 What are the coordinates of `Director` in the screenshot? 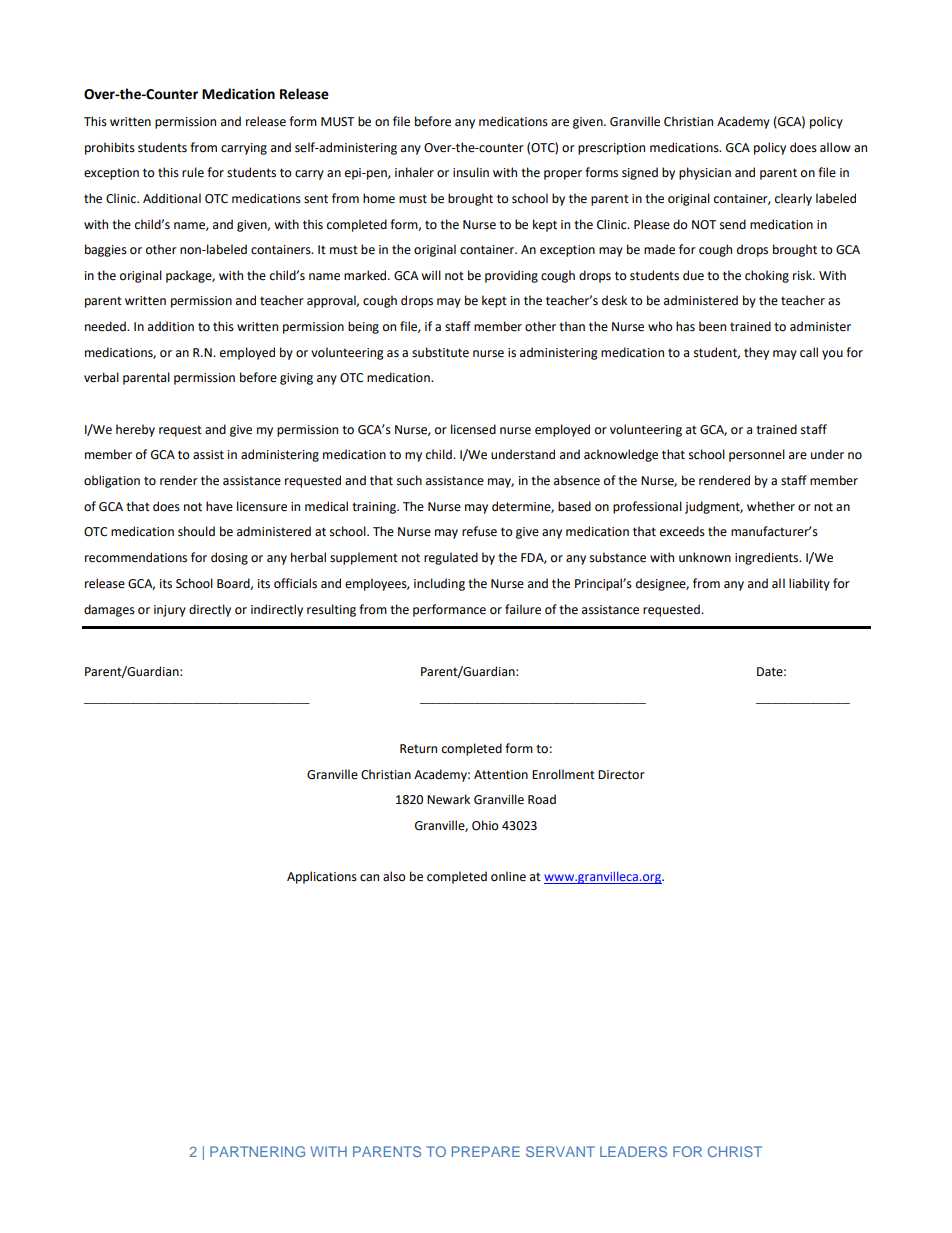 It's located at (621, 775).
